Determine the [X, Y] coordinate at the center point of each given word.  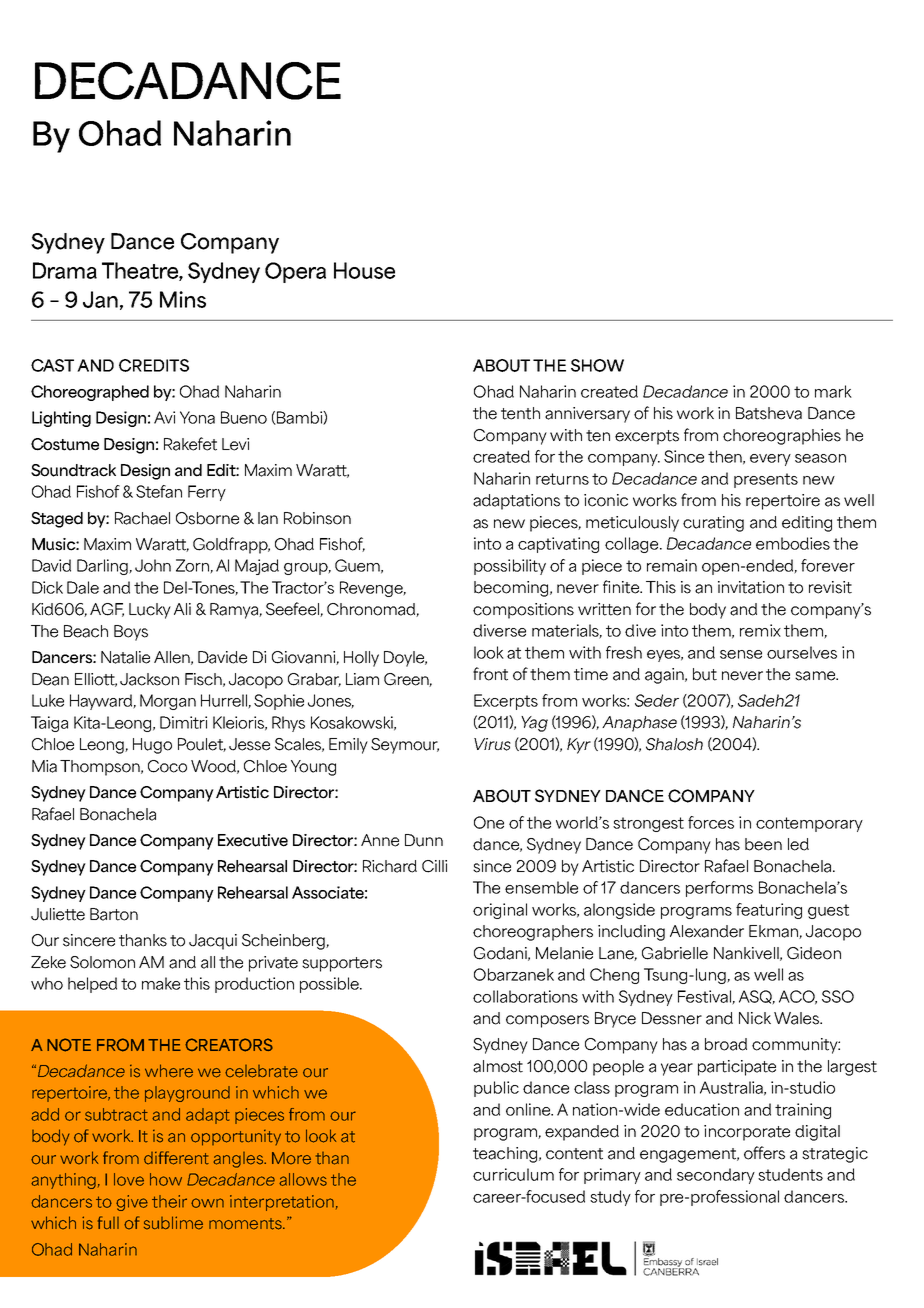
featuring [769, 911]
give [132, 1203]
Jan [100, 299]
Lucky [150, 611]
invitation [751, 587]
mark [833, 391]
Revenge [372, 589]
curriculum [513, 1174]
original [500, 911]
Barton [114, 914]
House [364, 270]
